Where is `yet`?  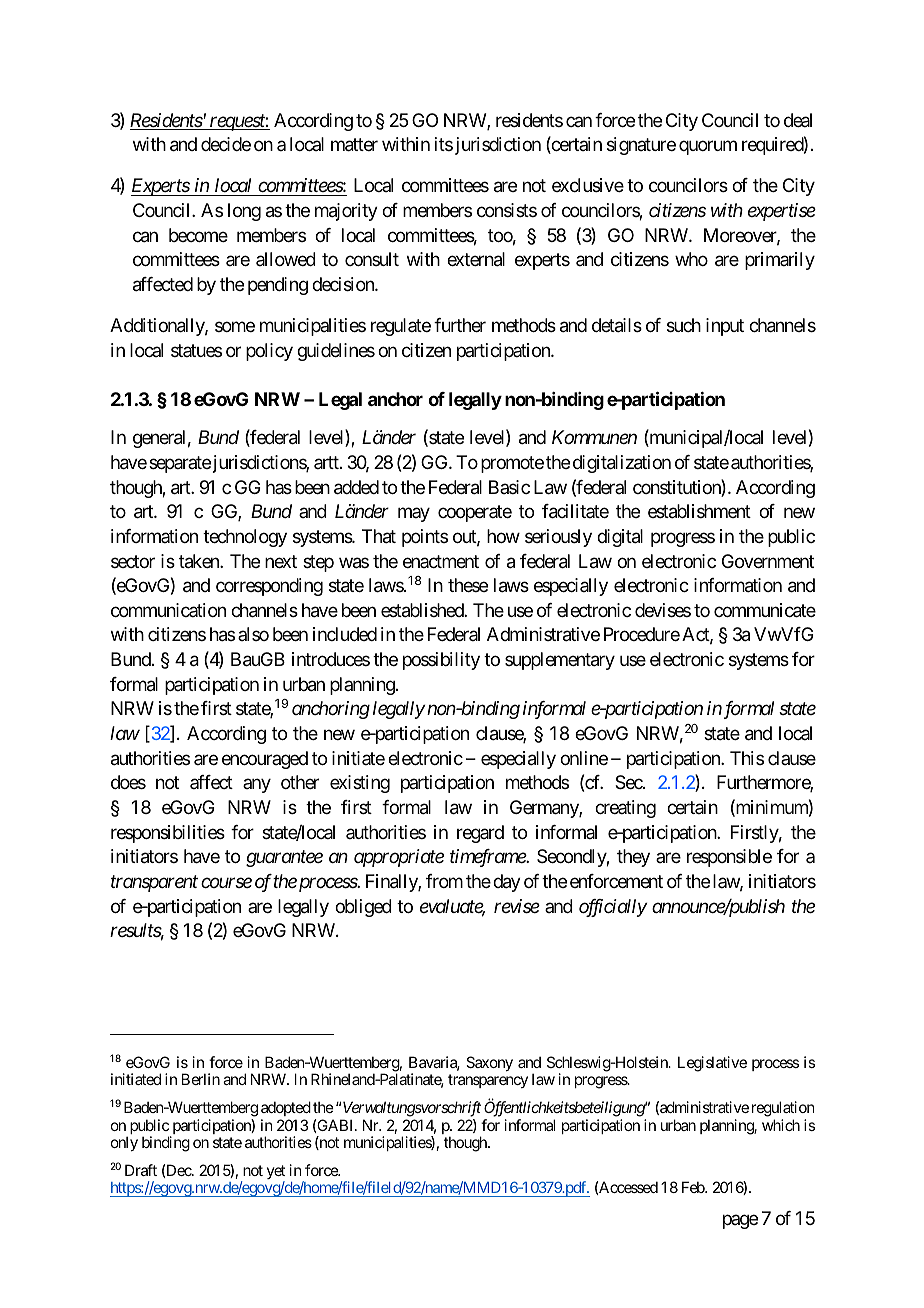
yet is located at coordinates (276, 1173).
